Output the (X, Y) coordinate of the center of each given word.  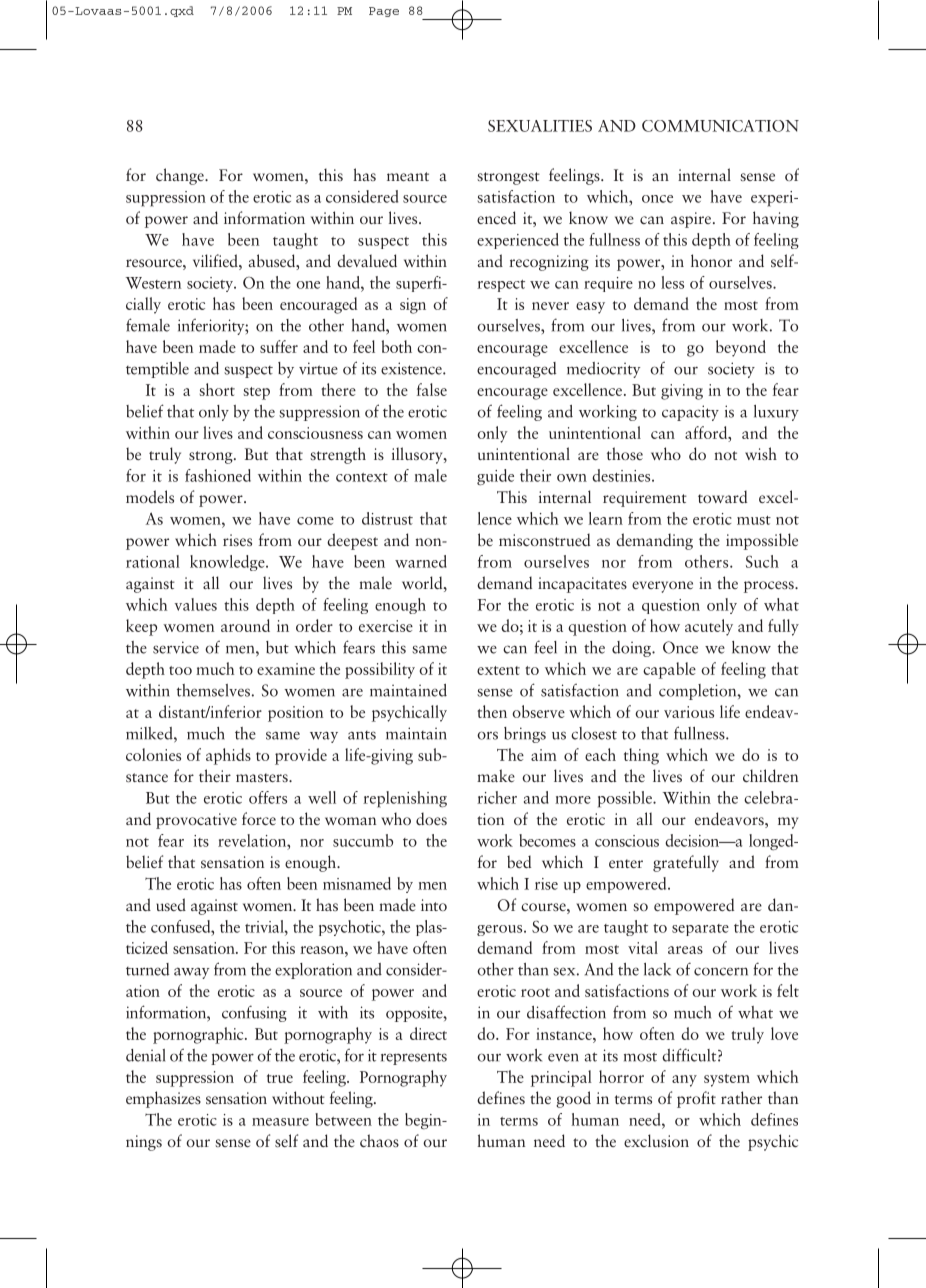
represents (414, 1058)
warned (421, 561)
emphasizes (163, 1099)
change (181, 176)
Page (384, 12)
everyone (662, 587)
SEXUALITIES (540, 126)
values (196, 604)
